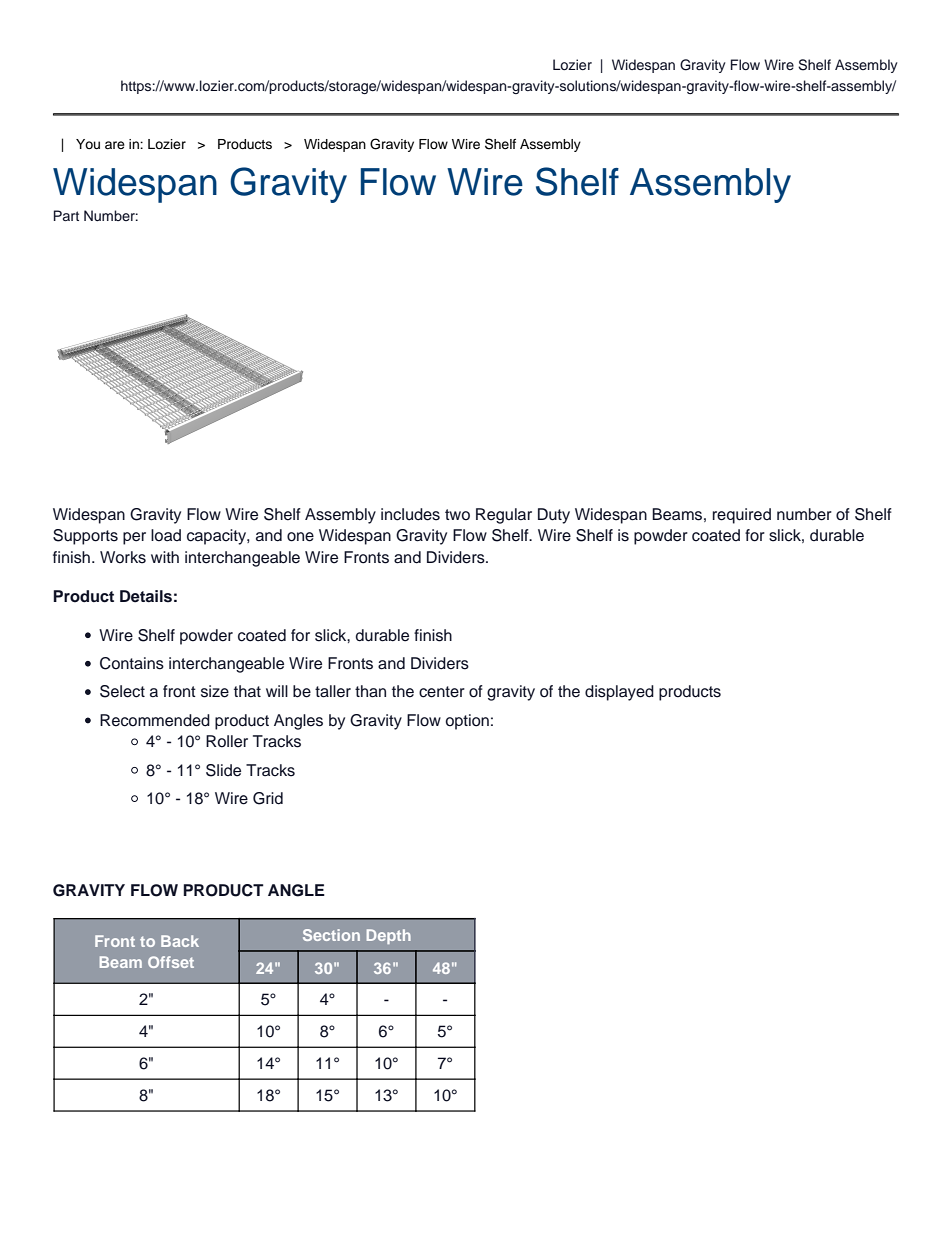  What do you see at coordinates (410, 514) in the screenshot?
I see `includes` at bounding box center [410, 514].
